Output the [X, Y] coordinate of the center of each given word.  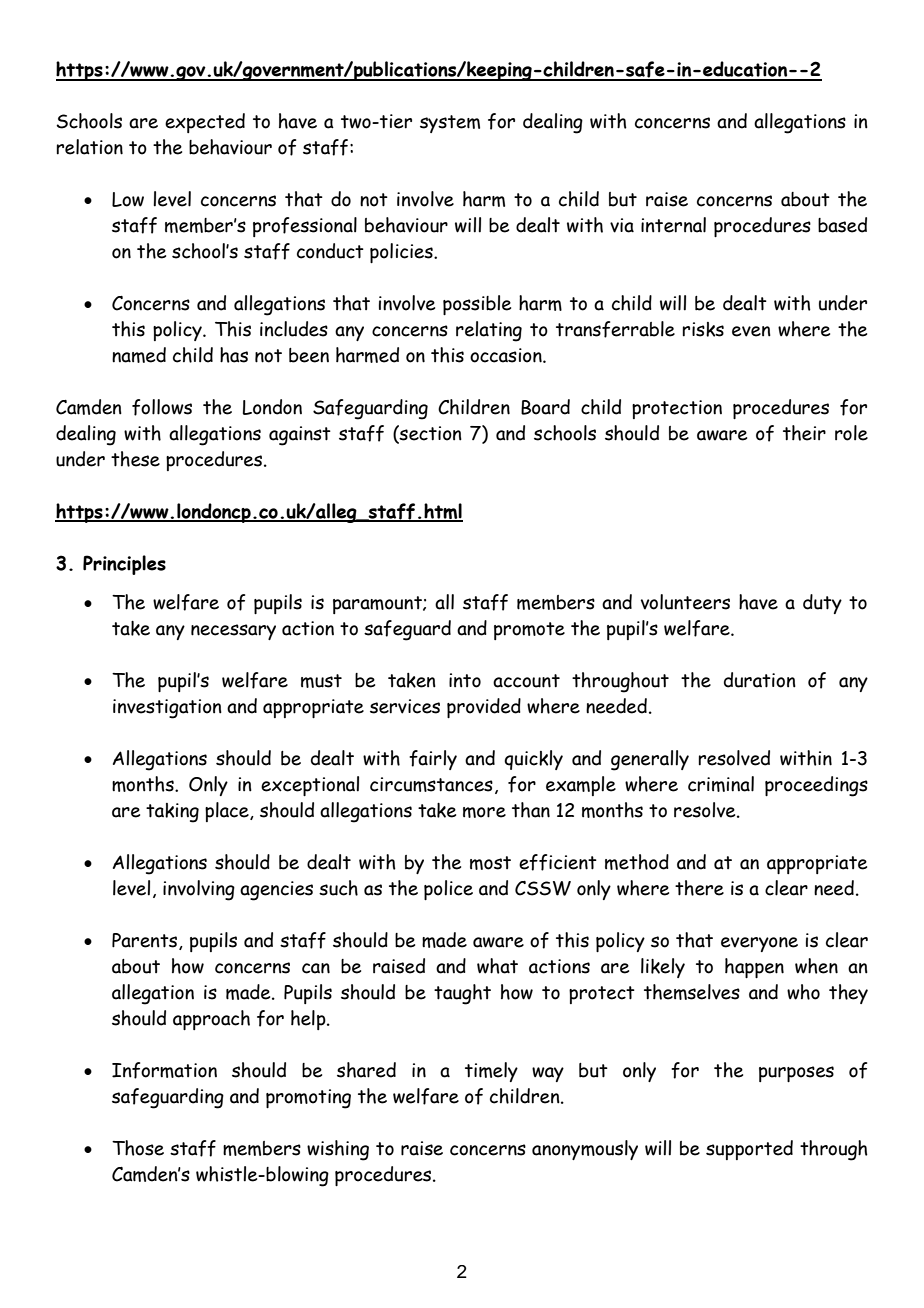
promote [529, 631]
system [450, 124]
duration [760, 680]
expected [205, 123]
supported [749, 1150]
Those [138, 1148]
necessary [233, 632]
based [842, 225]
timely [491, 1072]
